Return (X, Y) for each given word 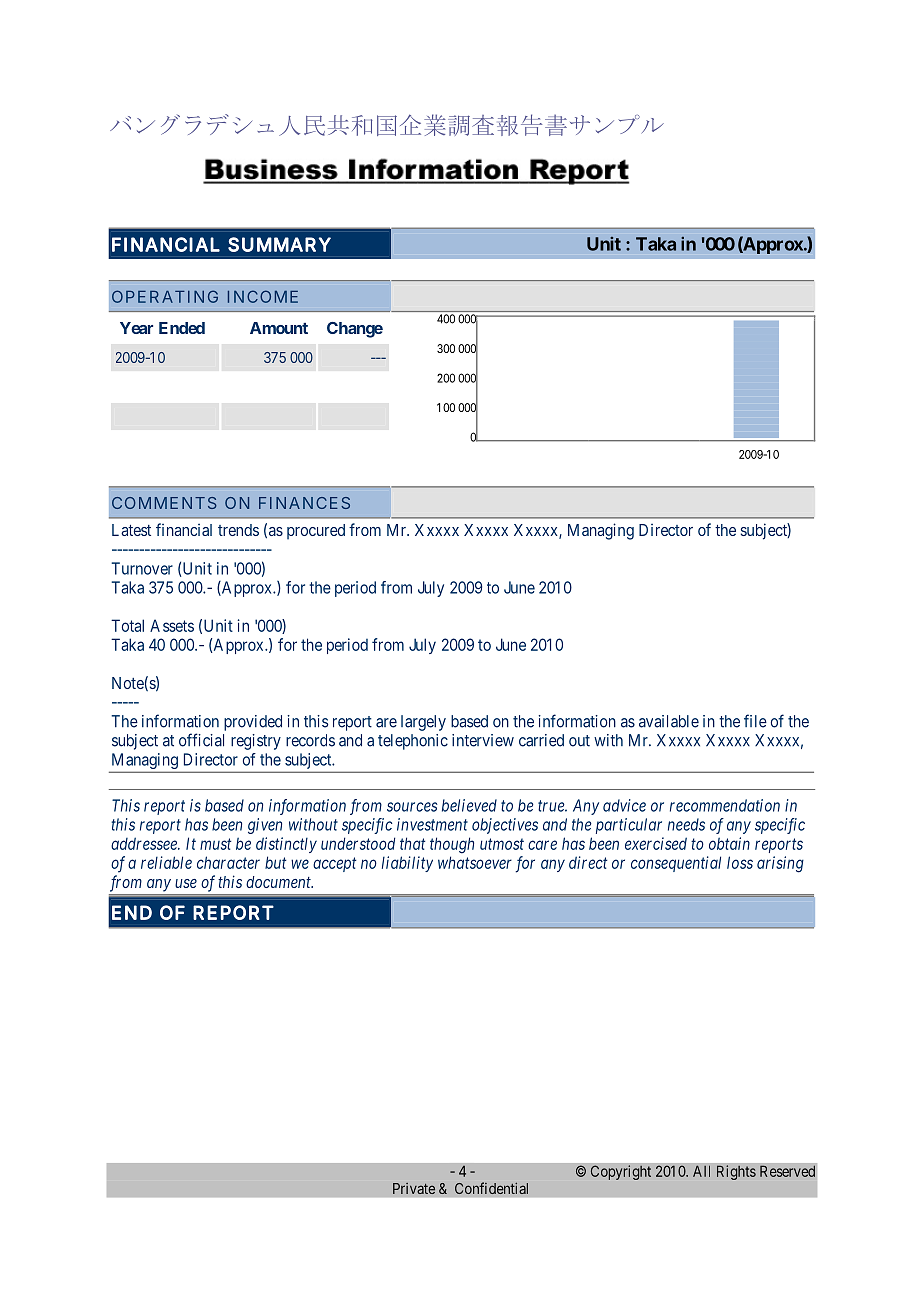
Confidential (491, 1188)
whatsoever (475, 862)
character (228, 862)
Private (414, 1188)
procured (316, 532)
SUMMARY (279, 244)
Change (355, 330)
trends (238, 530)
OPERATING (165, 296)
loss (740, 862)
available (669, 721)
